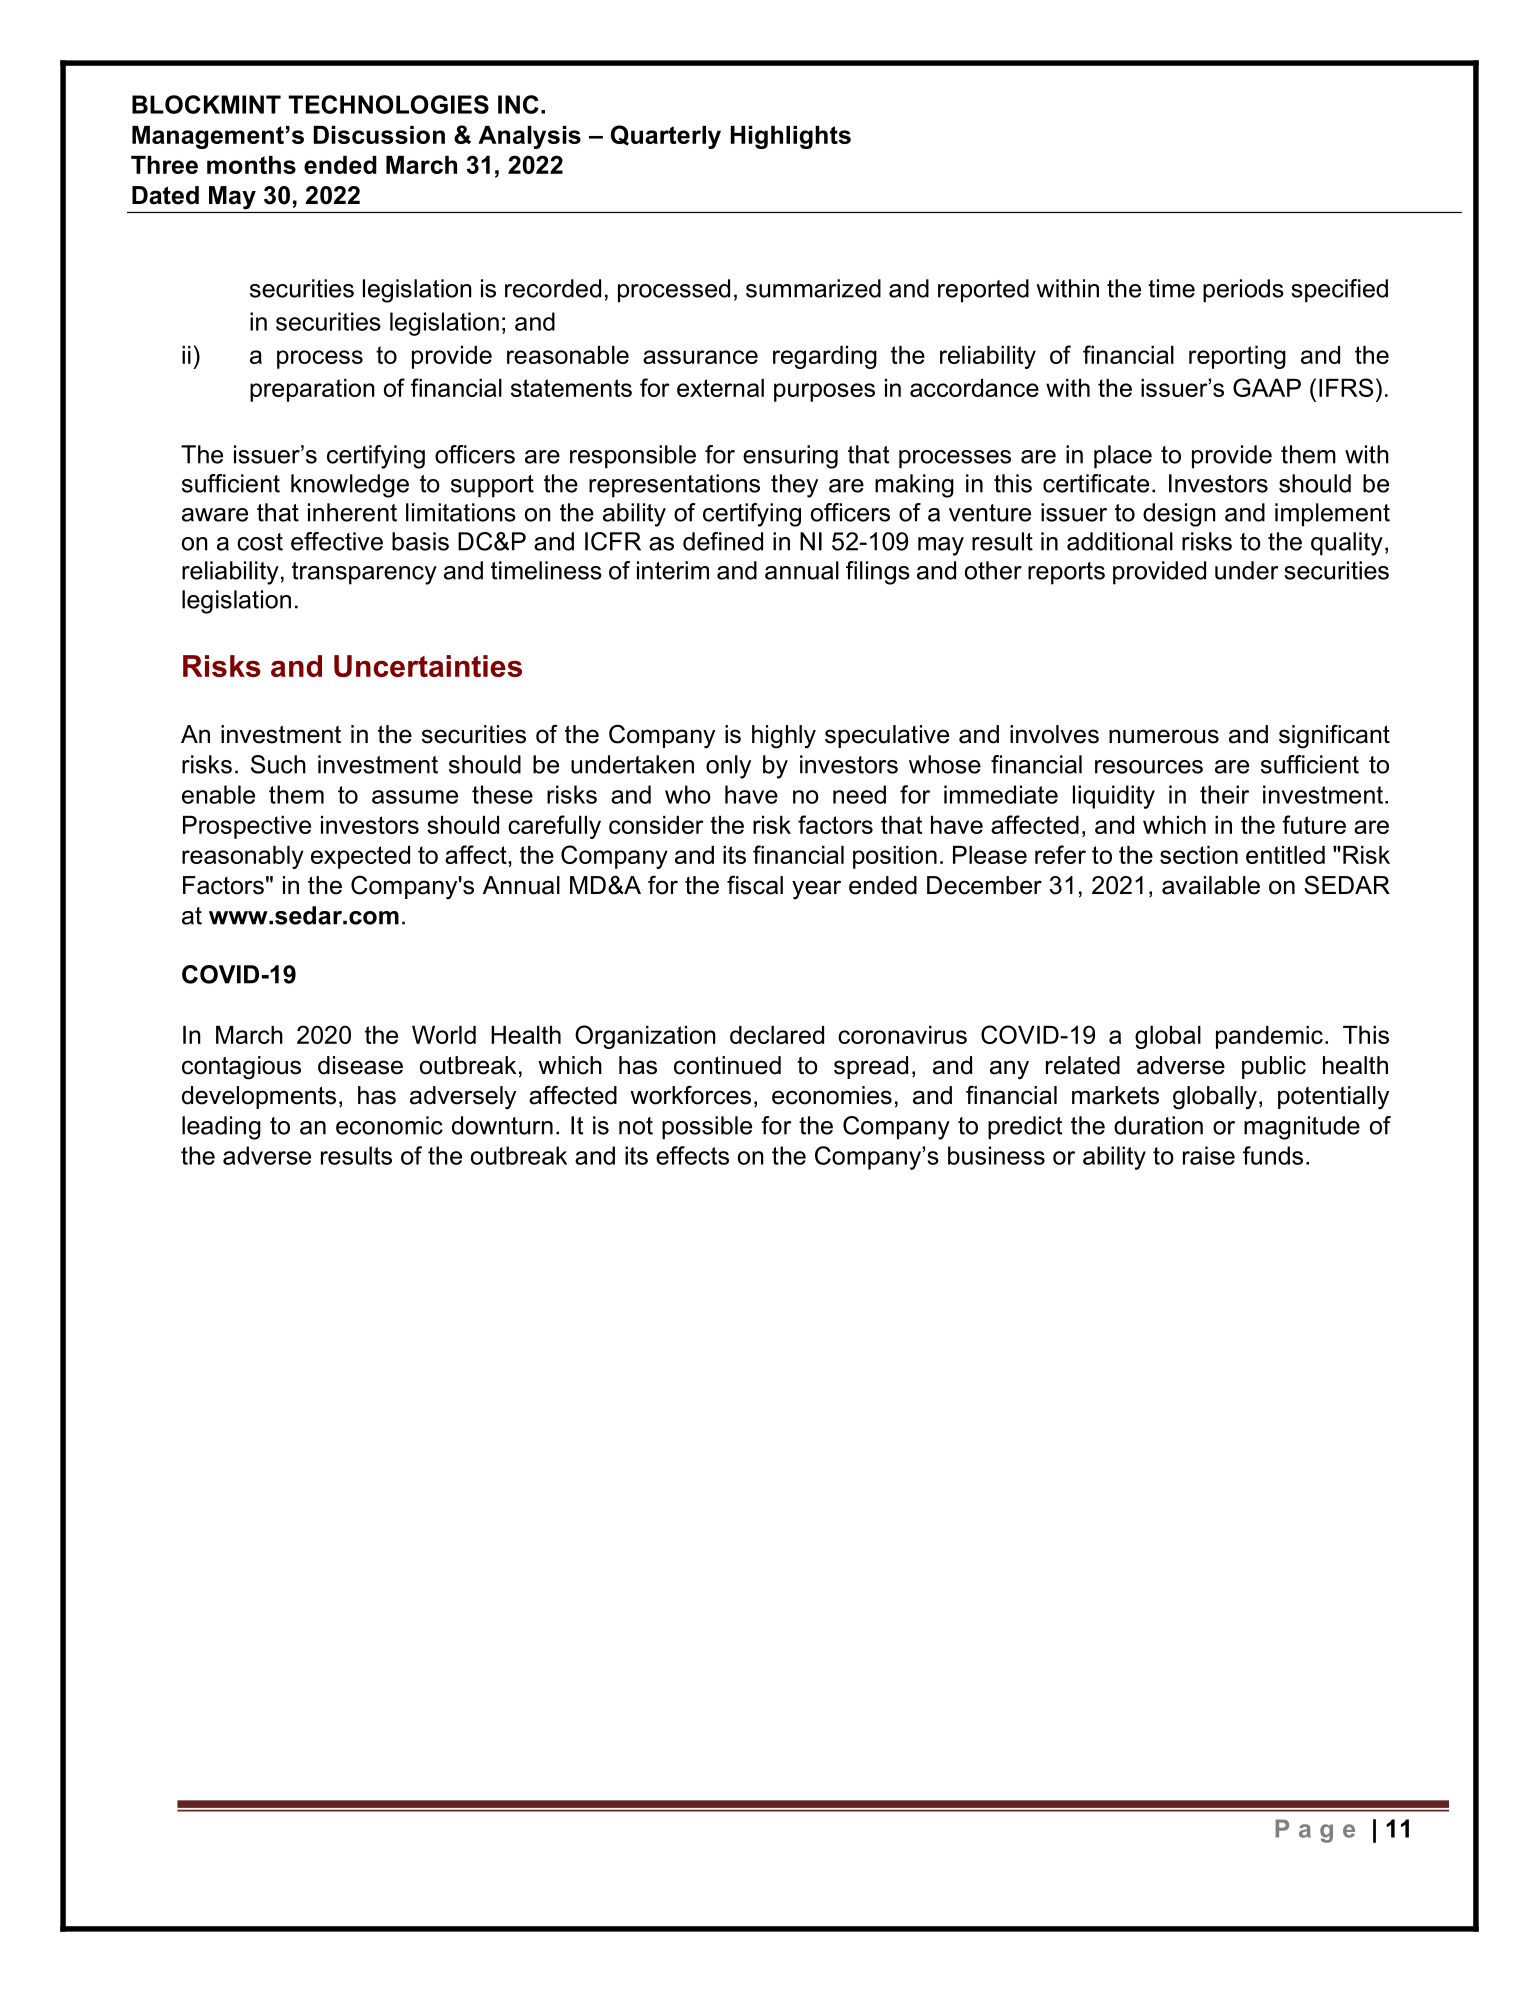 The height and width of the screenshot is (1992, 1539). Describe the element at coordinates (791, 137) in the screenshot. I see `Highlights` at that location.
